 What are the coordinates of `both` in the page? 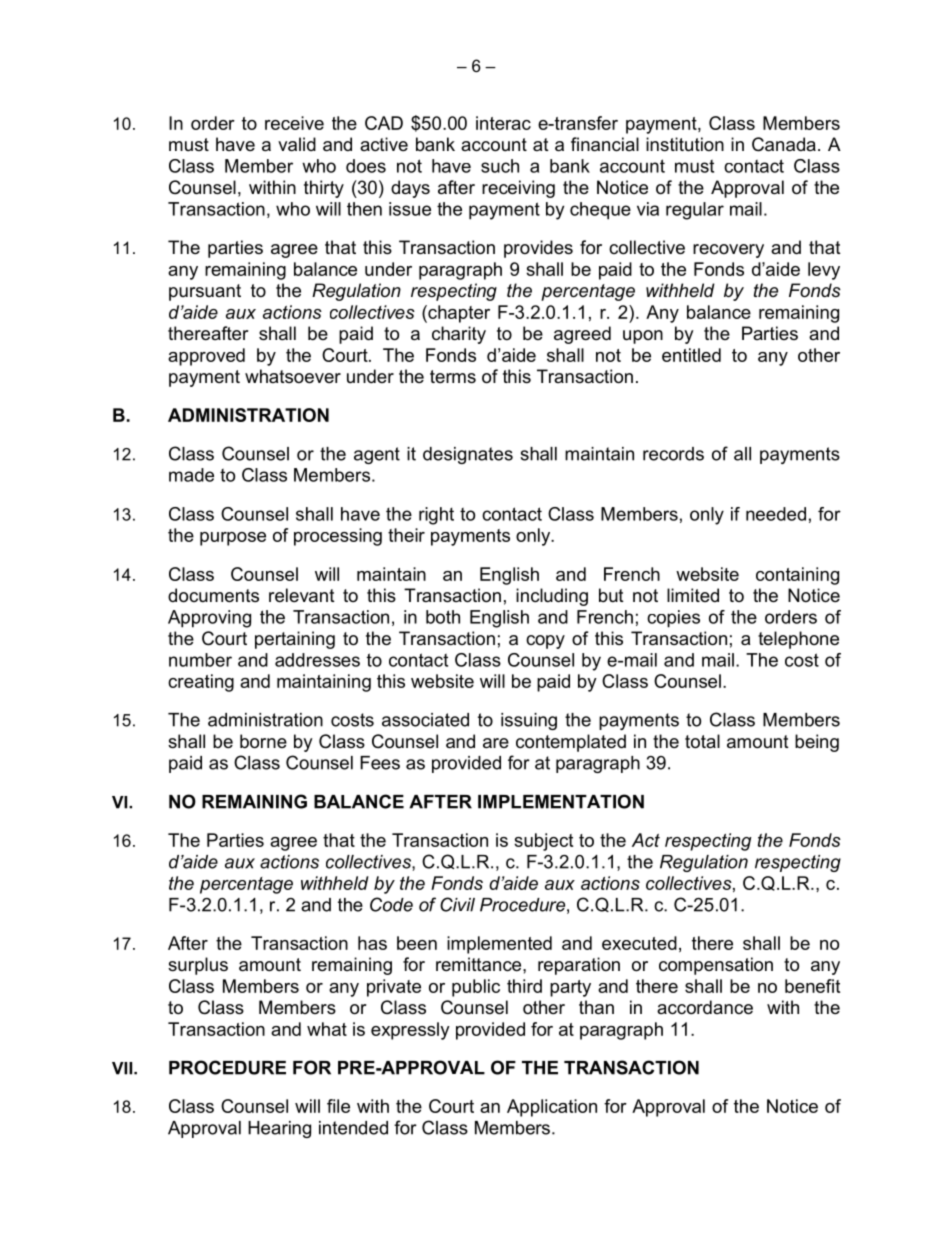 It's located at (443, 617).
